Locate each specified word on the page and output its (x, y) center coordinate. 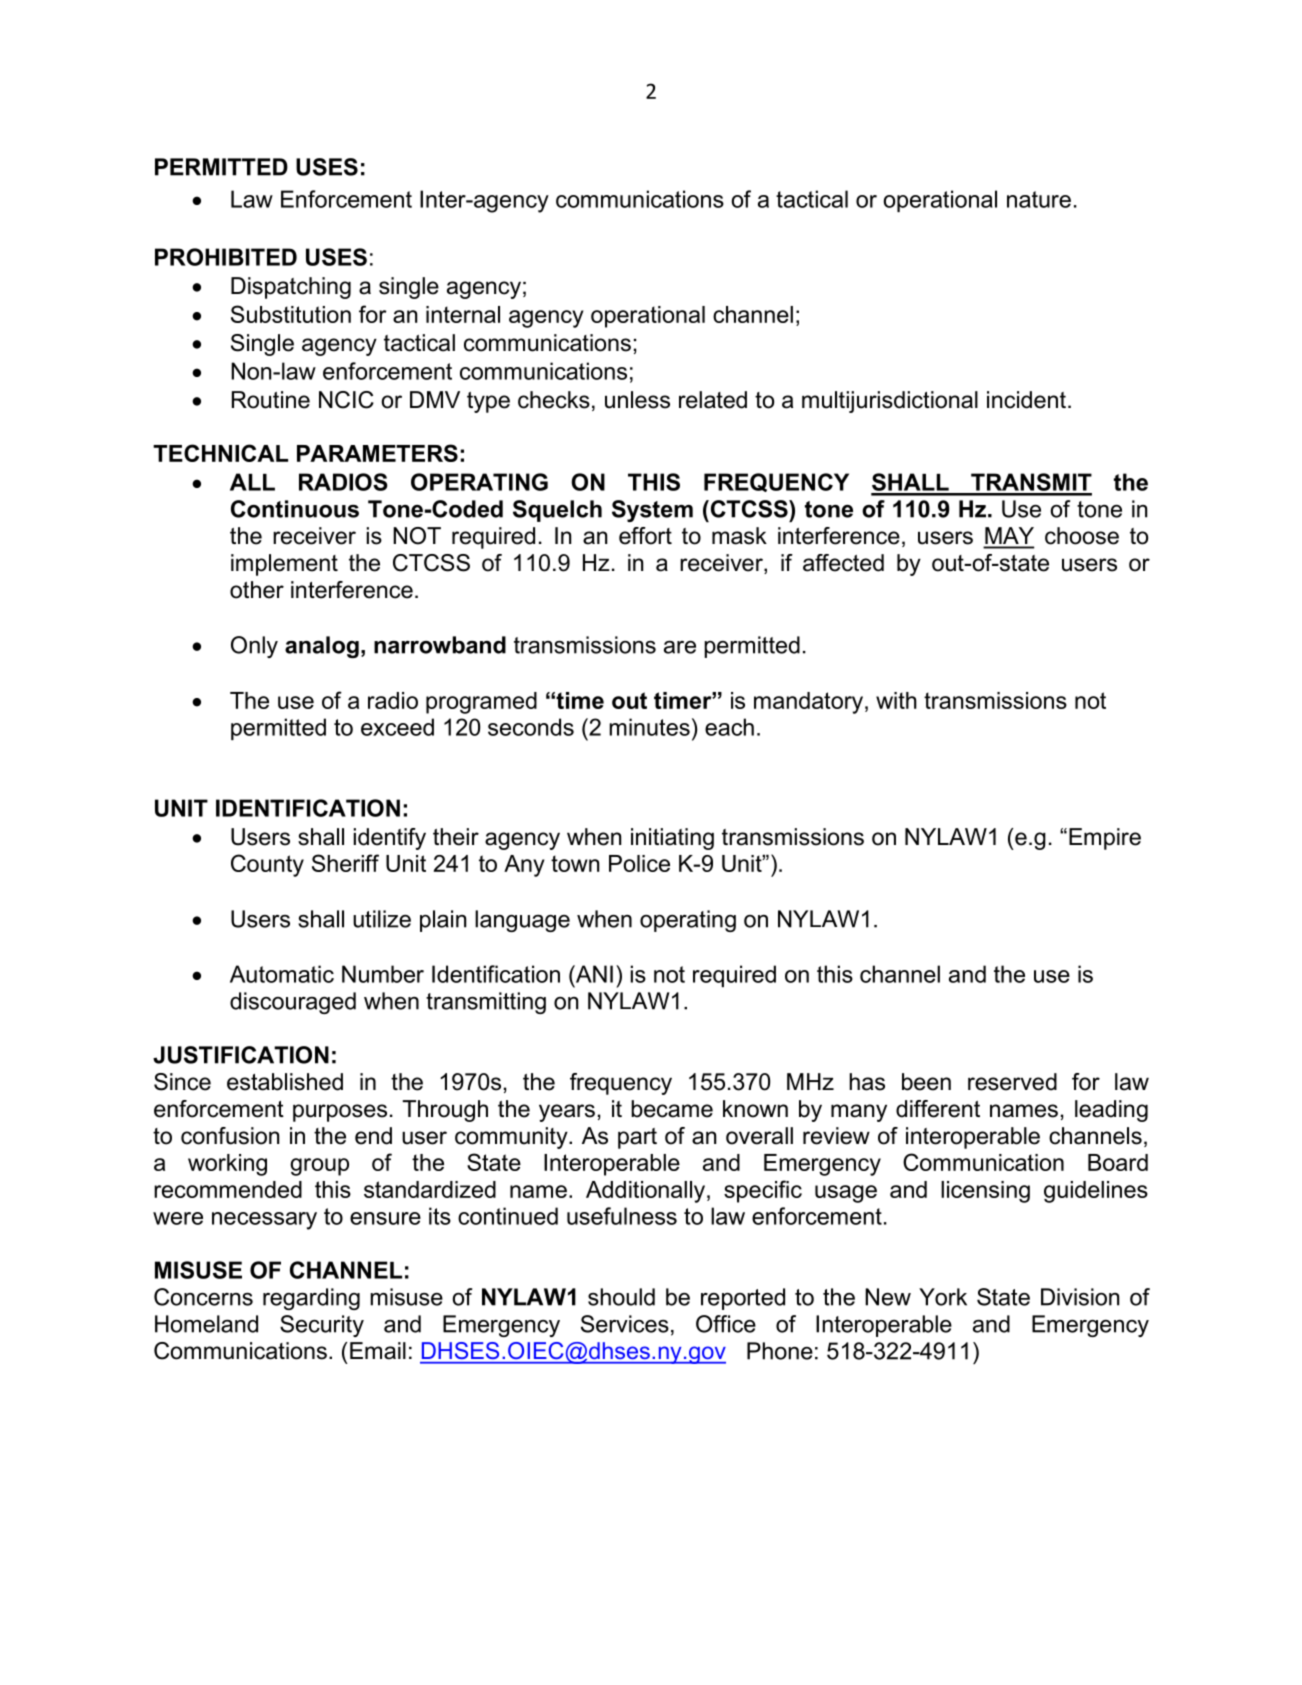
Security (322, 1326)
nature (1039, 199)
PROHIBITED (226, 257)
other (257, 590)
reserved (1012, 1082)
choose (1082, 536)
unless (637, 400)
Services (625, 1324)
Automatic (282, 974)
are (680, 647)
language (522, 921)
